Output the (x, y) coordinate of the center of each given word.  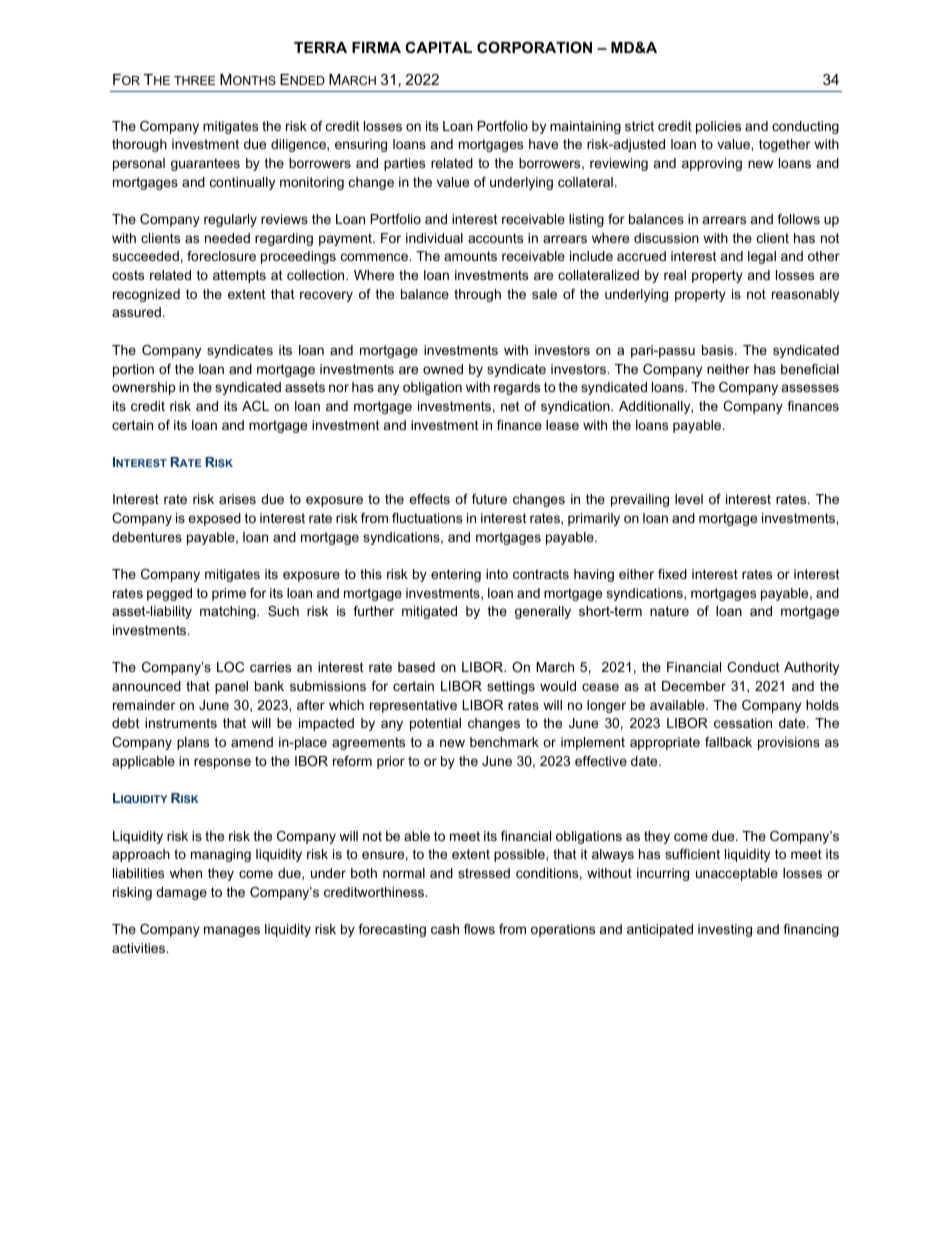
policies (718, 127)
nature (669, 611)
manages (232, 931)
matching (229, 612)
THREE (194, 80)
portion (133, 370)
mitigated (429, 612)
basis (719, 350)
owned (443, 369)
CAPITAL (438, 47)
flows (479, 929)
